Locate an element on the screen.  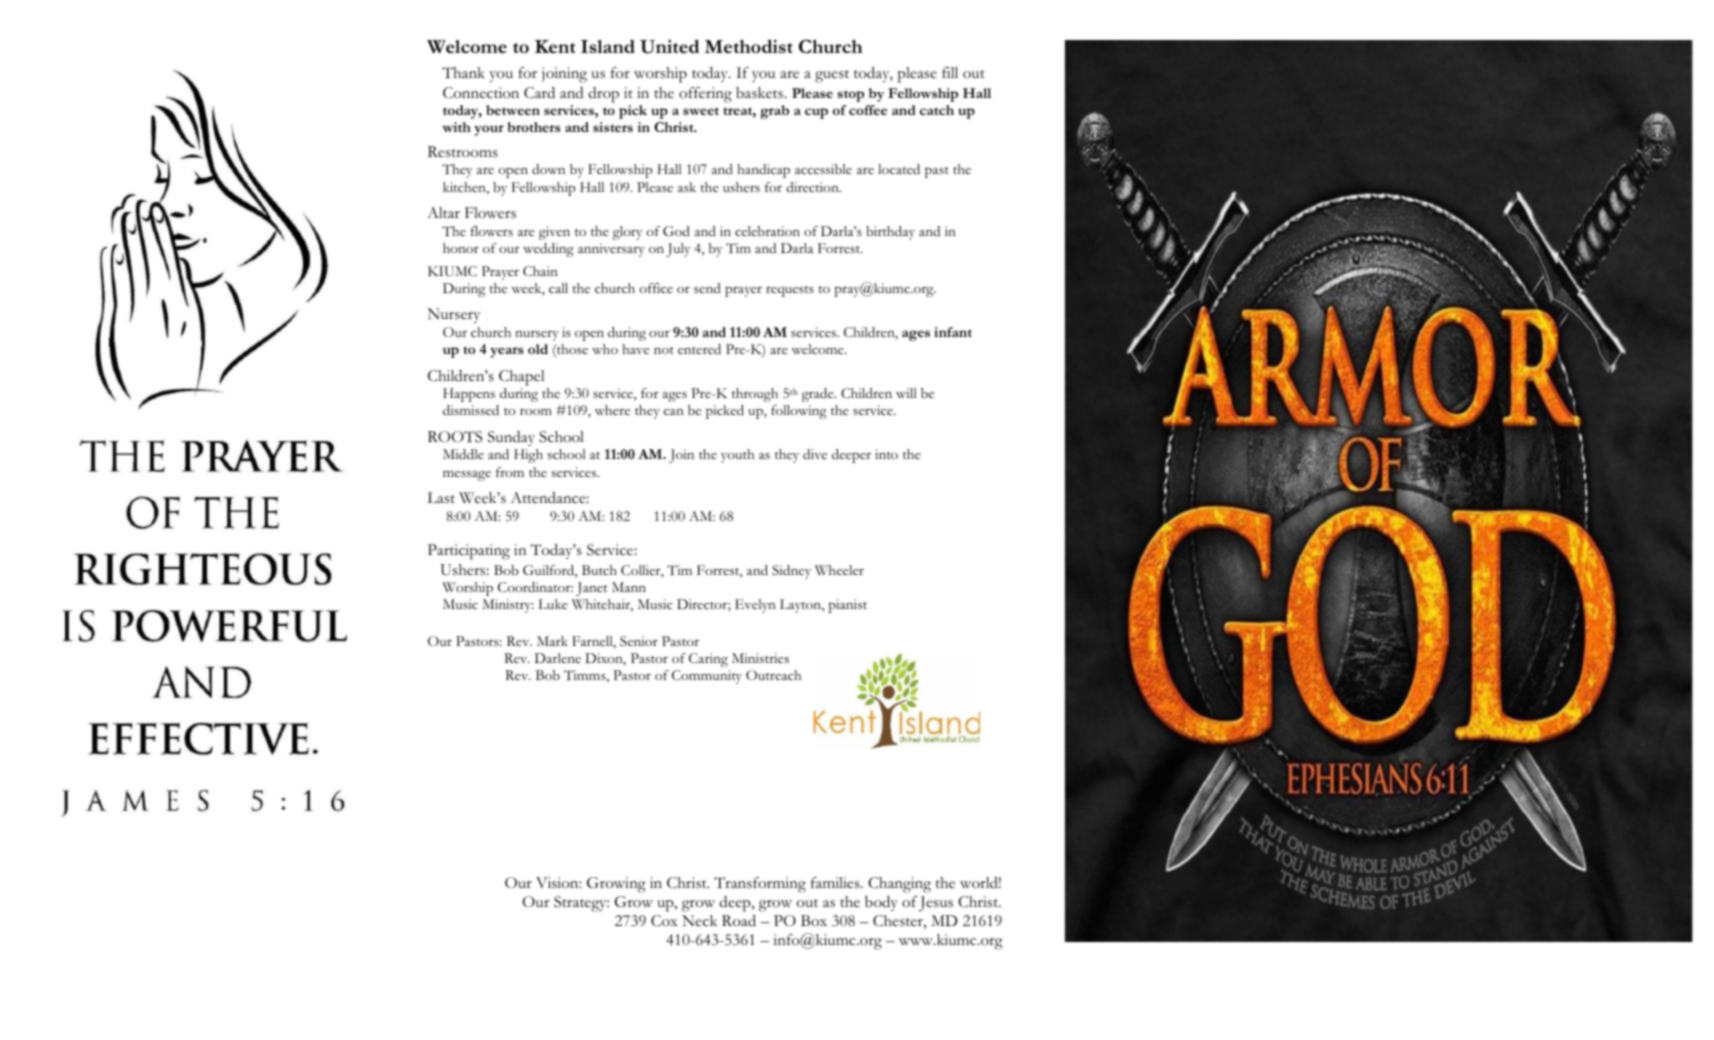
Caring is located at coordinates (708, 660).
